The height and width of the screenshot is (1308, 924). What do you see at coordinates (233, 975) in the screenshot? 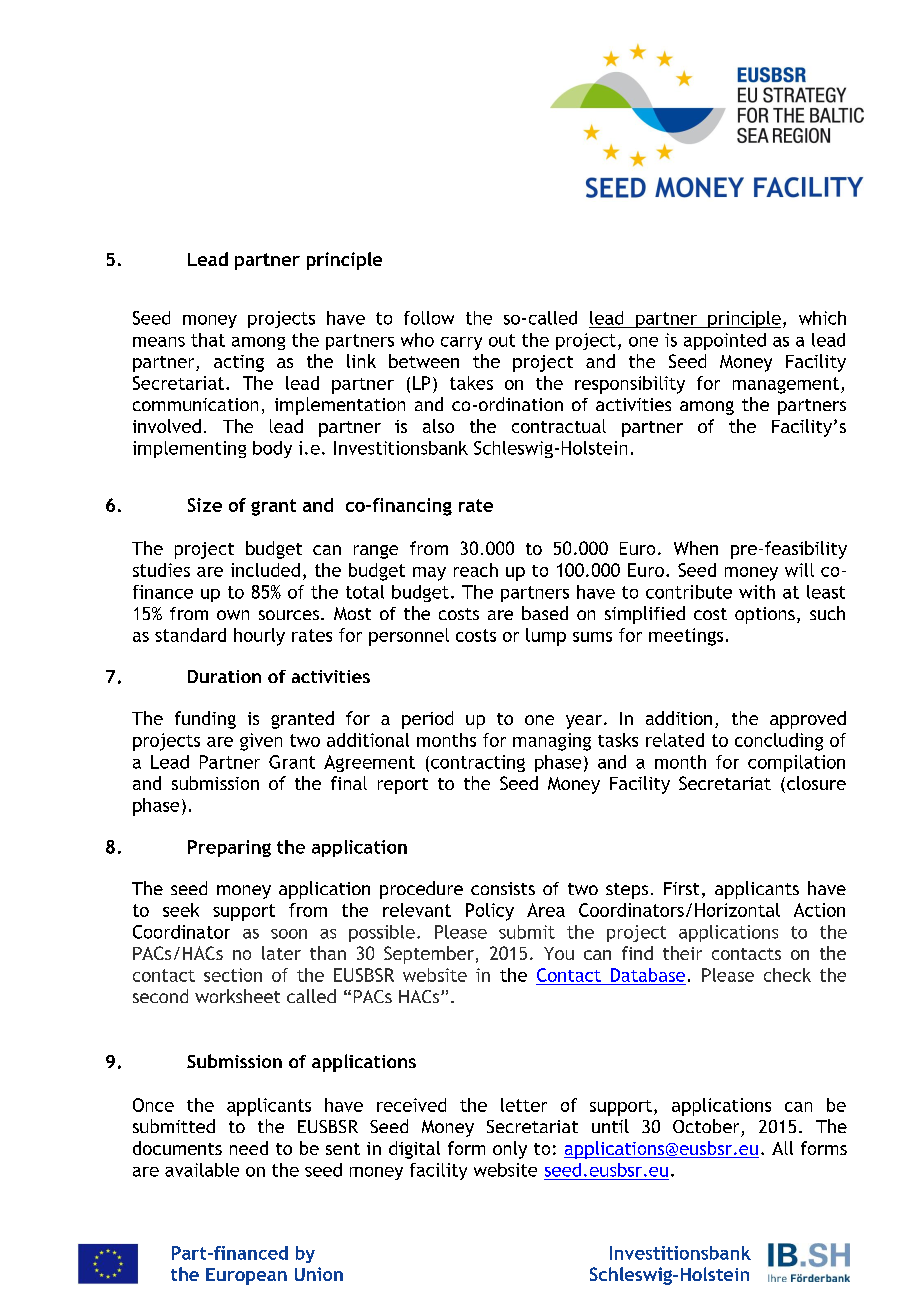
I see `section` at bounding box center [233, 975].
